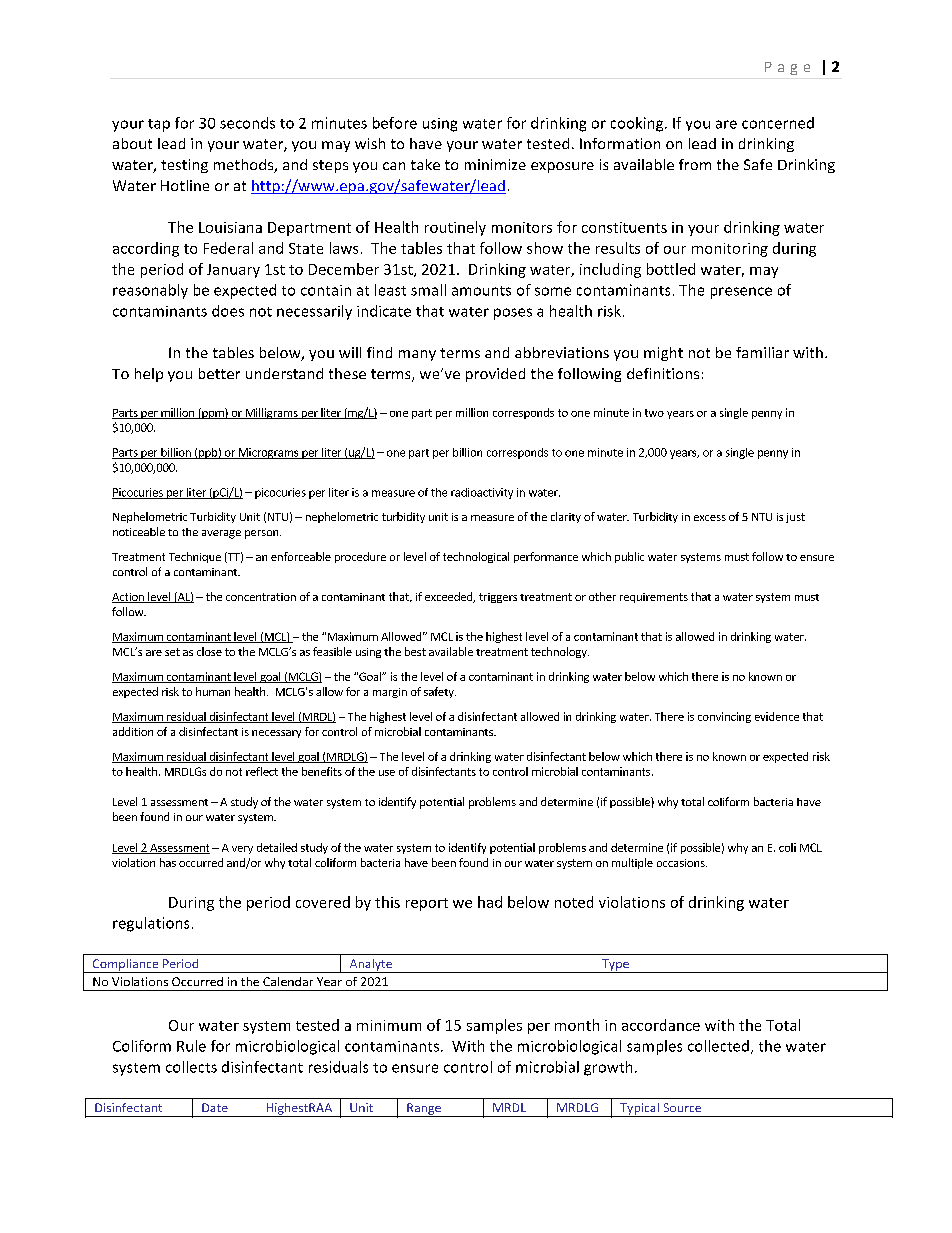 The width and height of the page is (952, 1233). Describe the element at coordinates (695, 164) in the page. I see `from` at that location.
